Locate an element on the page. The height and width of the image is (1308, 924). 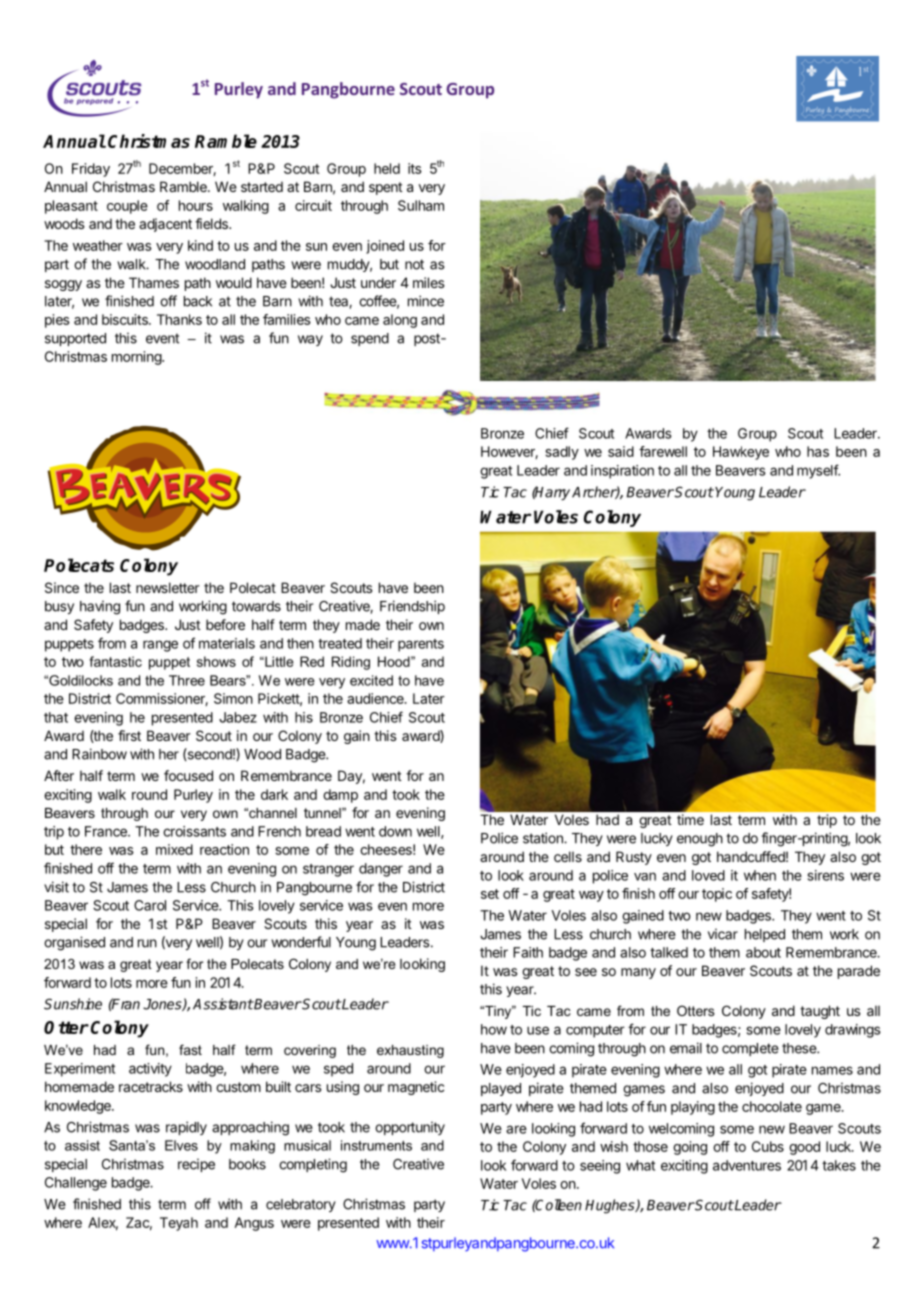
about is located at coordinates (763, 952).
